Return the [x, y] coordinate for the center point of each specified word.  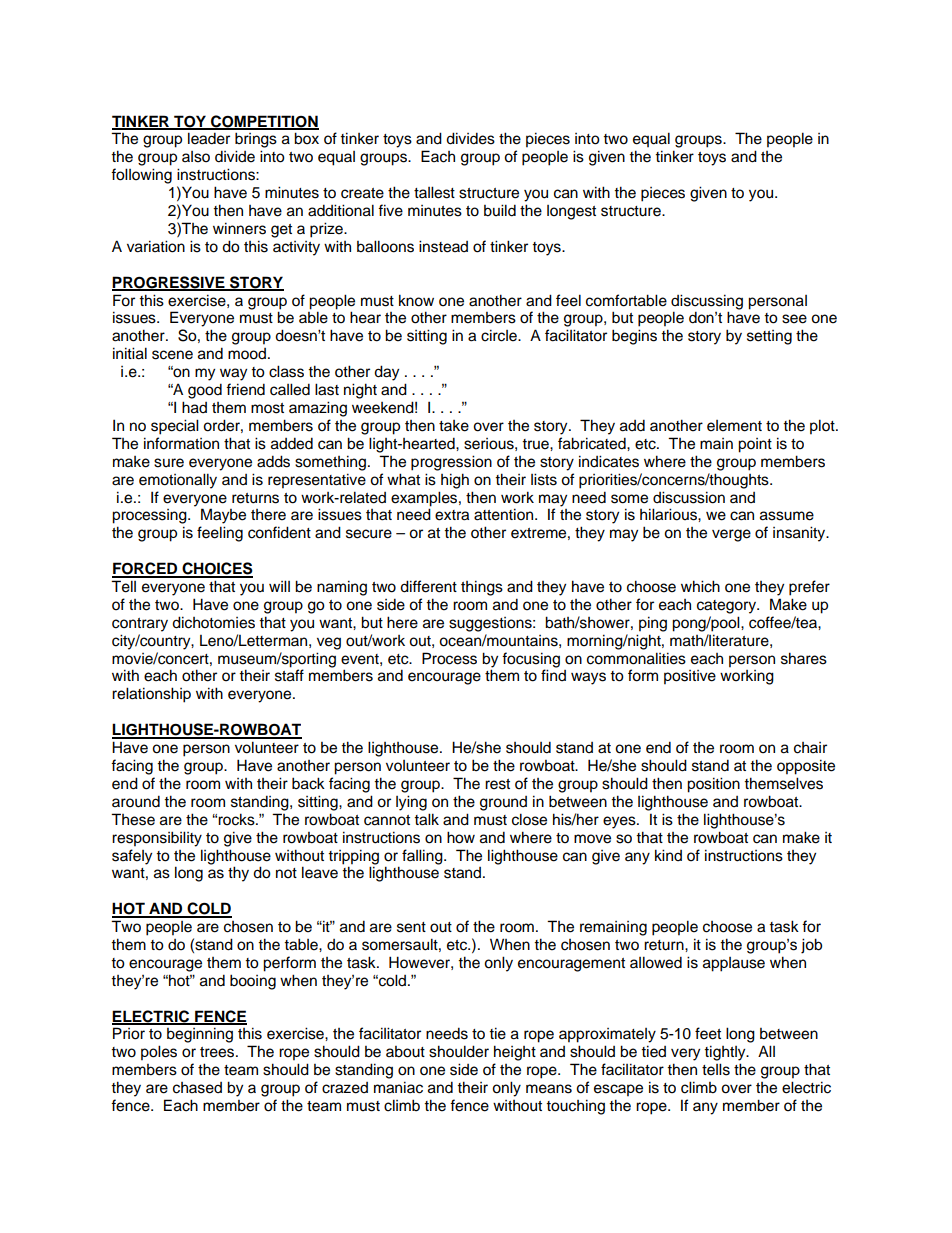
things [482, 588]
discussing [707, 302]
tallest [434, 192]
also [196, 157]
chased [197, 1088]
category [728, 607]
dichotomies [213, 622]
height [515, 1053]
